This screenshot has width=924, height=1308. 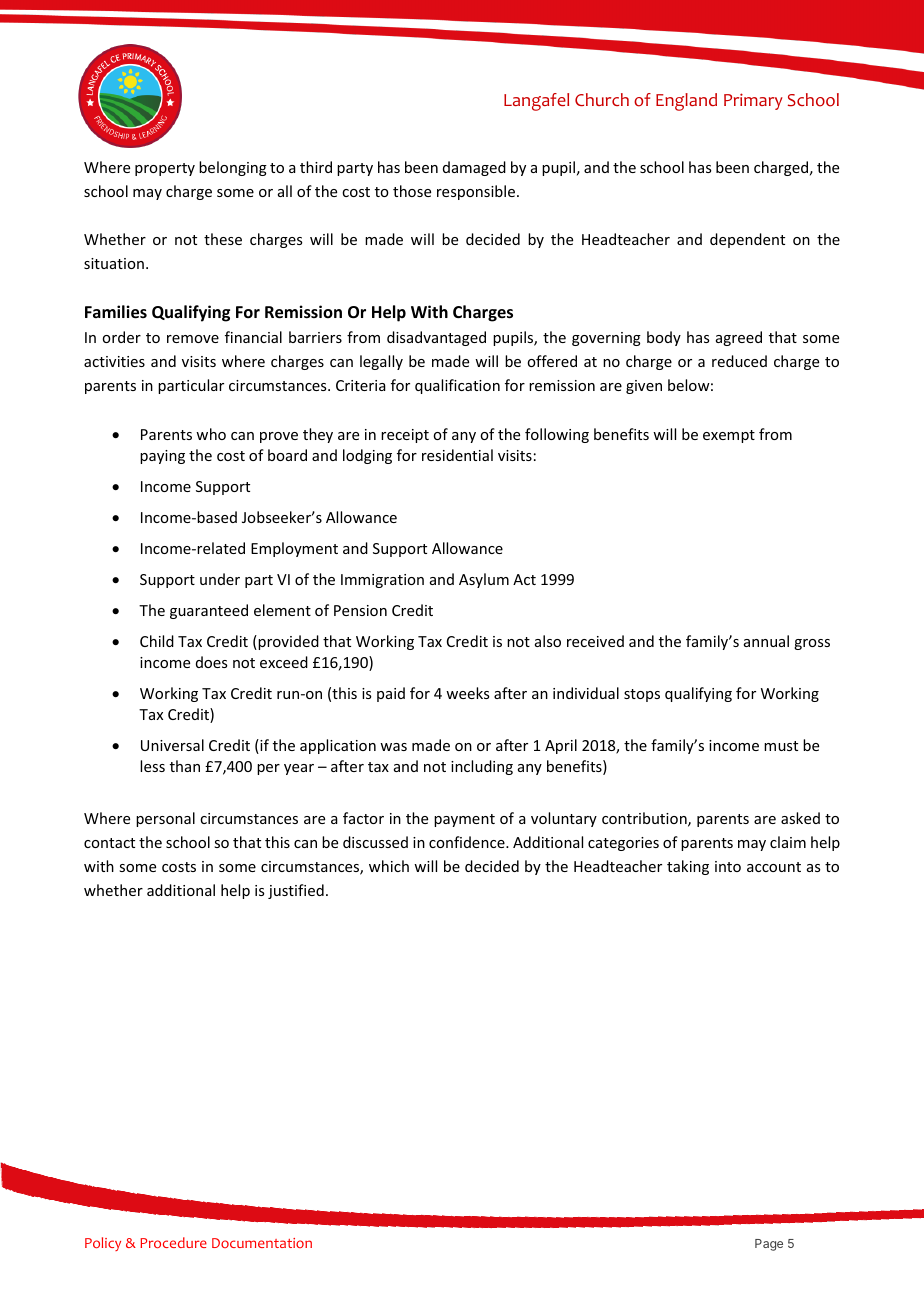 What do you see at coordinates (474, 168) in the screenshot?
I see `damaged` at bounding box center [474, 168].
